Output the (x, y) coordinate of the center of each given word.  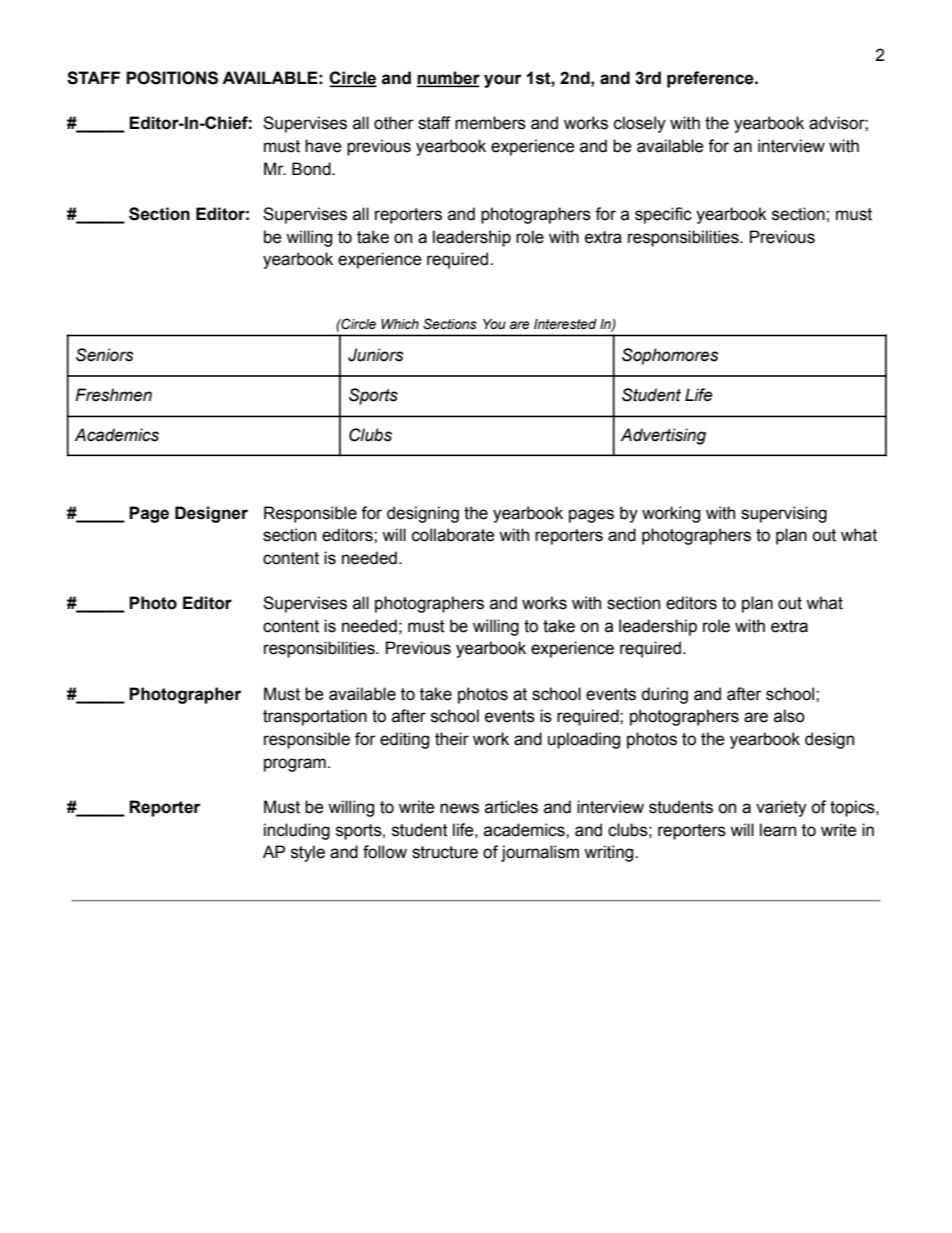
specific (663, 215)
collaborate (453, 535)
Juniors (376, 355)
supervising (784, 514)
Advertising (663, 436)
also (789, 716)
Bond (312, 169)
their (452, 739)
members (490, 123)
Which (400, 324)
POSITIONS (172, 78)
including (297, 831)
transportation (315, 717)
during (664, 695)
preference (711, 79)
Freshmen (113, 395)
